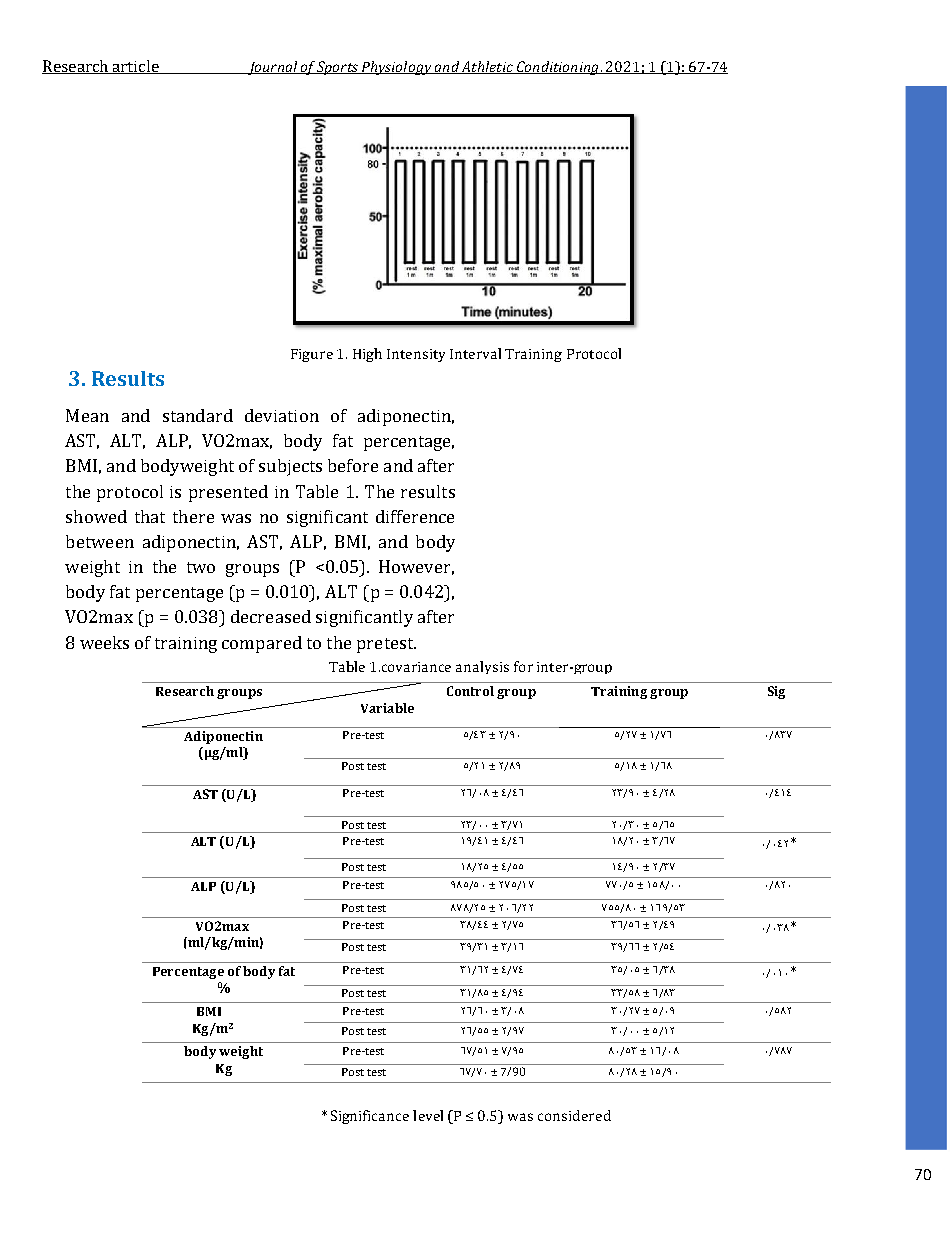  I want to click on Significance, so click(370, 1117).
